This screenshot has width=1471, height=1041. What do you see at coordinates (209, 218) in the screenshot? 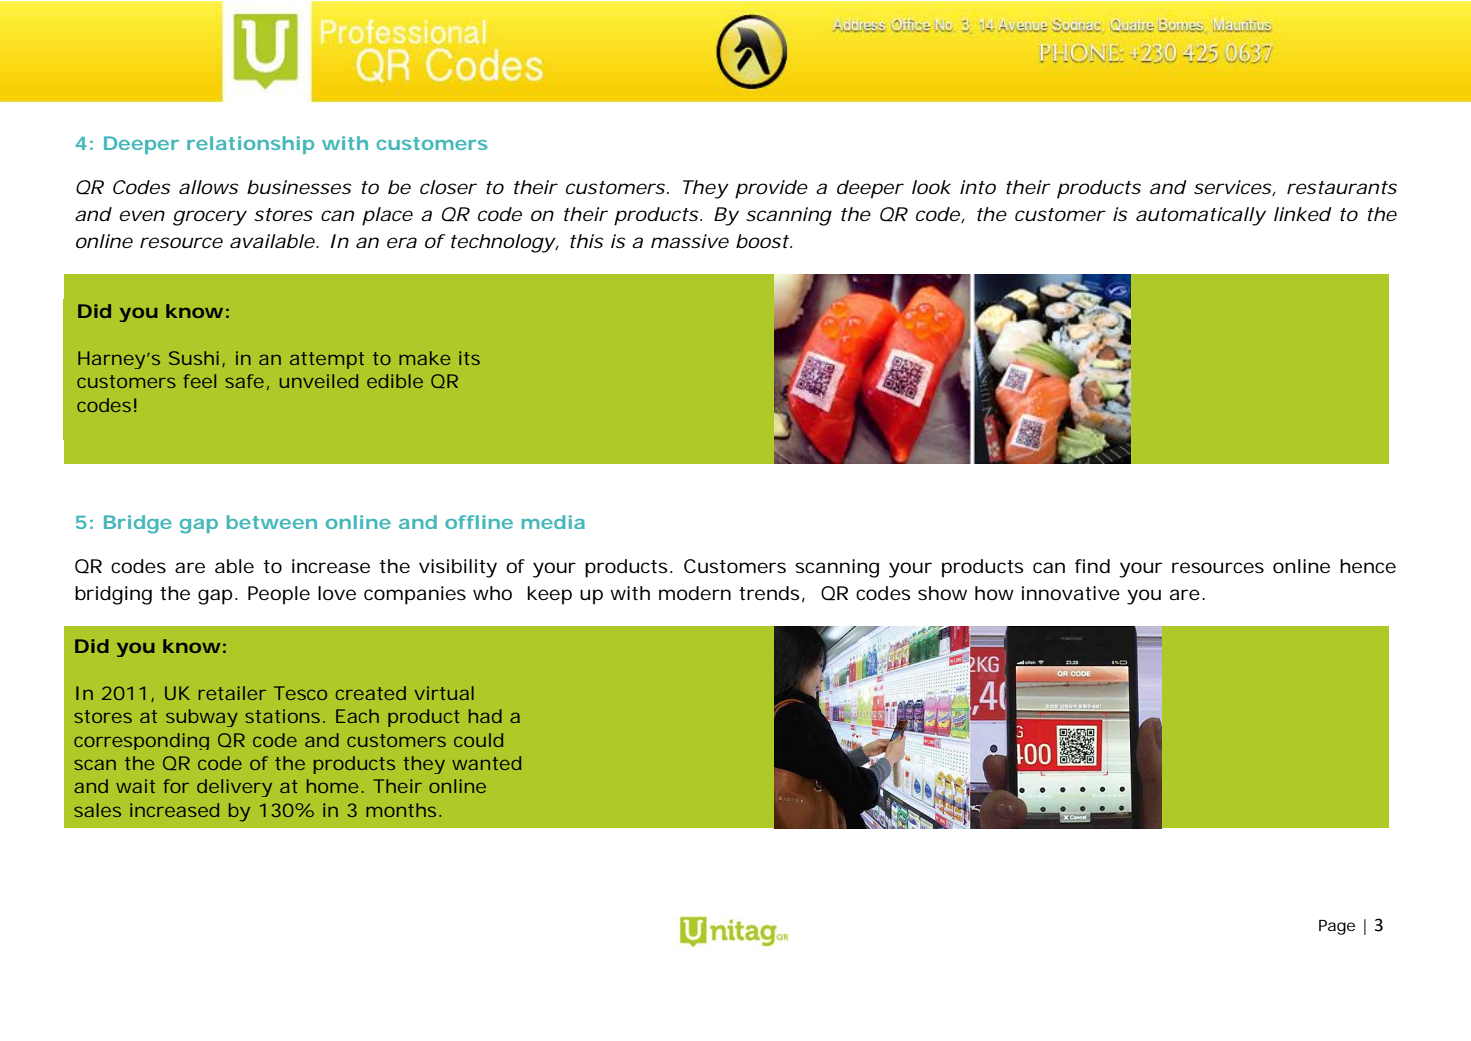
I see `grocery` at bounding box center [209, 218].
